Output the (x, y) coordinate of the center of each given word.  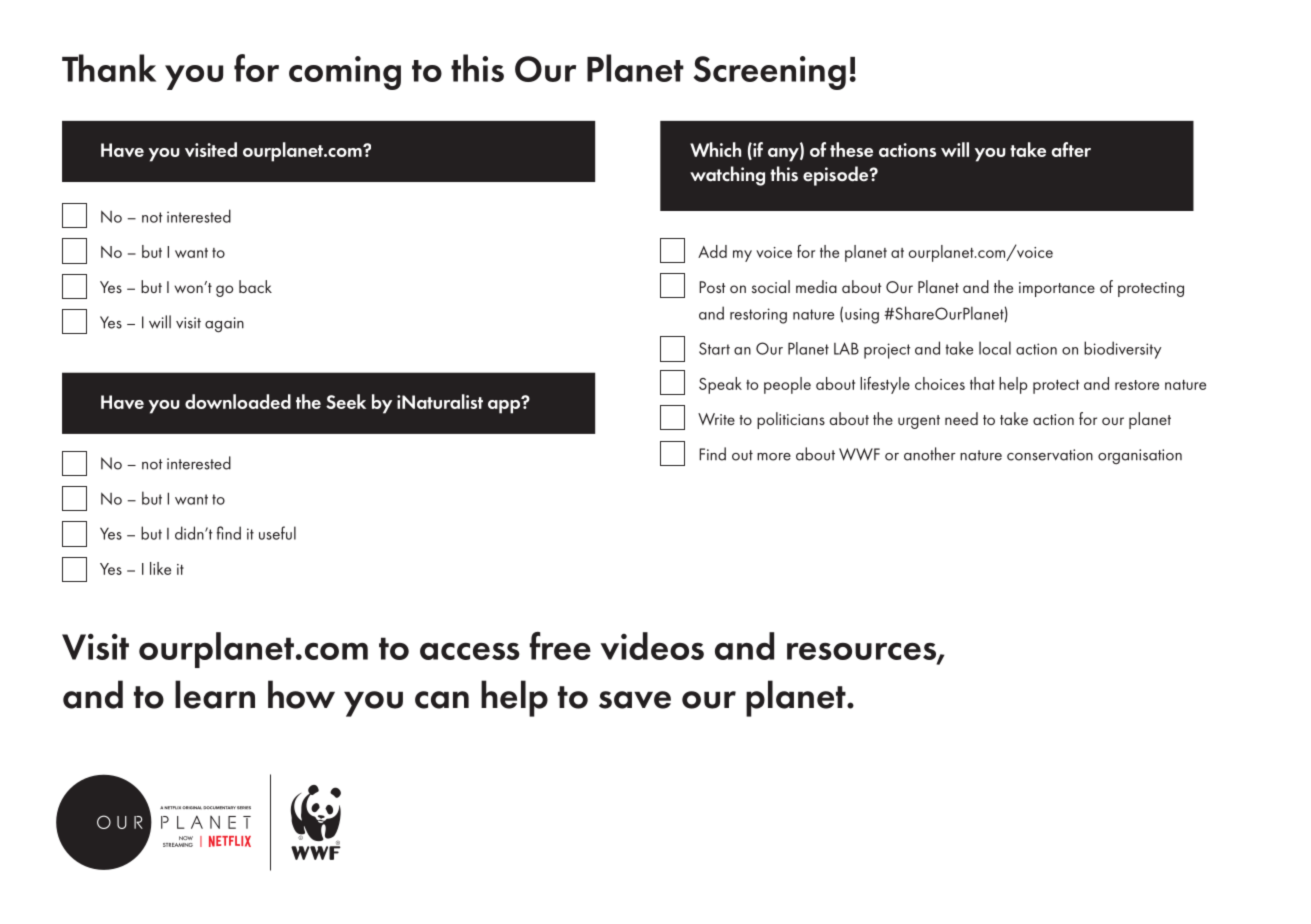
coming (345, 73)
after (1071, 149)
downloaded (238, 401)
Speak (720, 385)
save (635, 700)
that (982, 383)
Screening (769, 73)
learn (215, 694)
